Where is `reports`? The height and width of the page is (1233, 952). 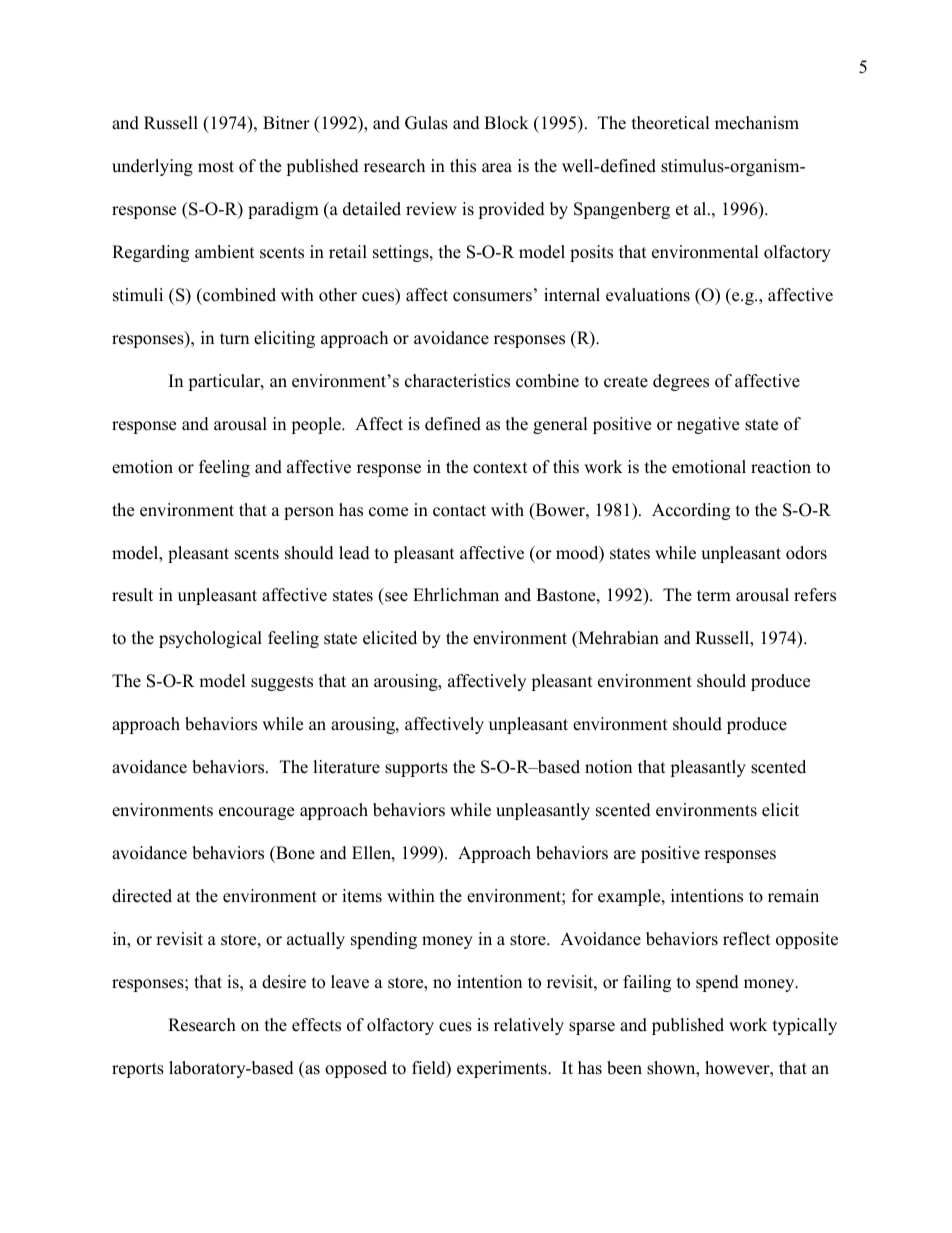
reports is located at coordinates (138, 1070).
